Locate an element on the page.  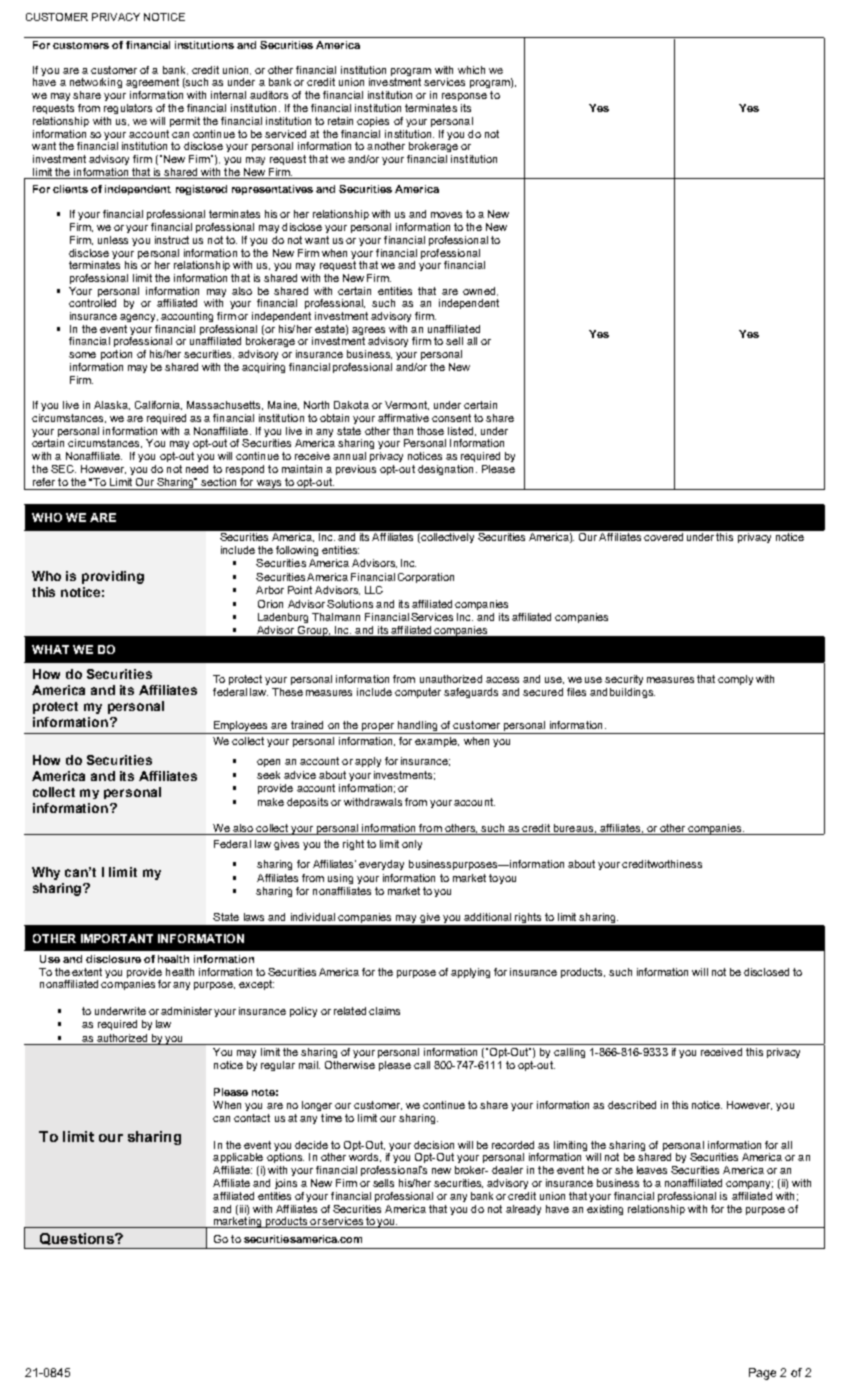
regulators is located at coordinates (128, 109).
